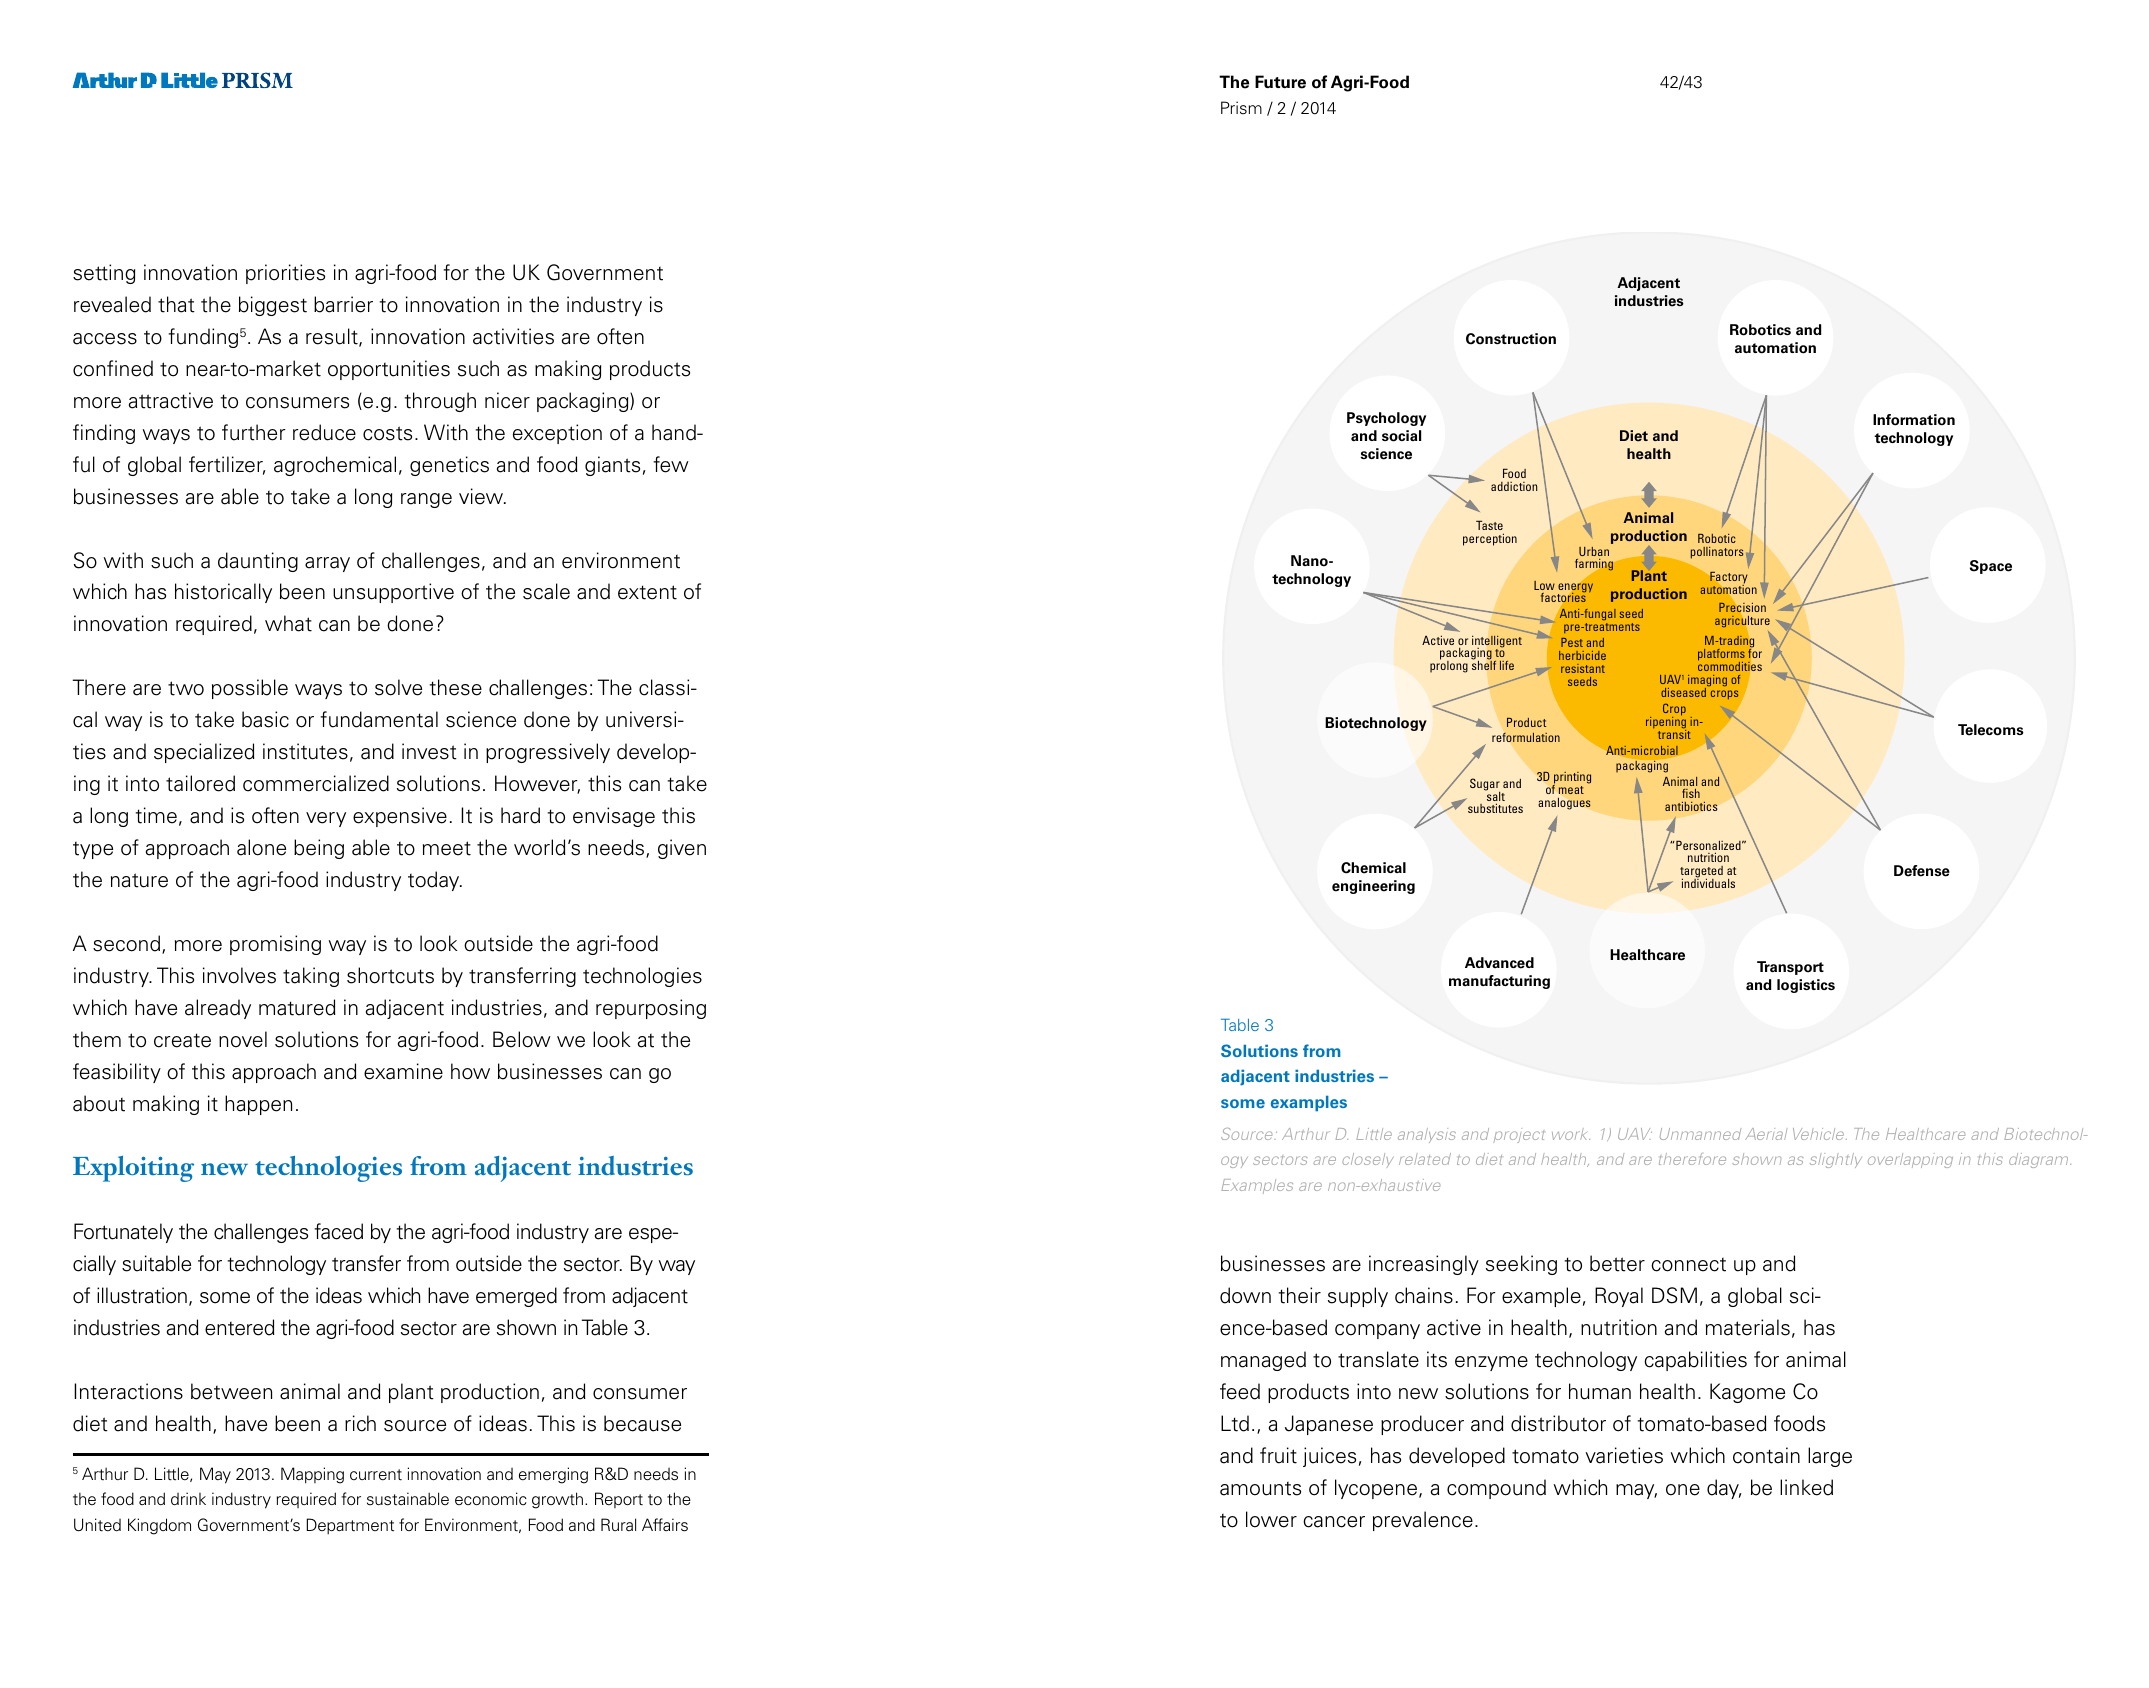 The height and width of the screenshot is (1688, 2149). I want to click on Mapping, so click(312, 1475).
